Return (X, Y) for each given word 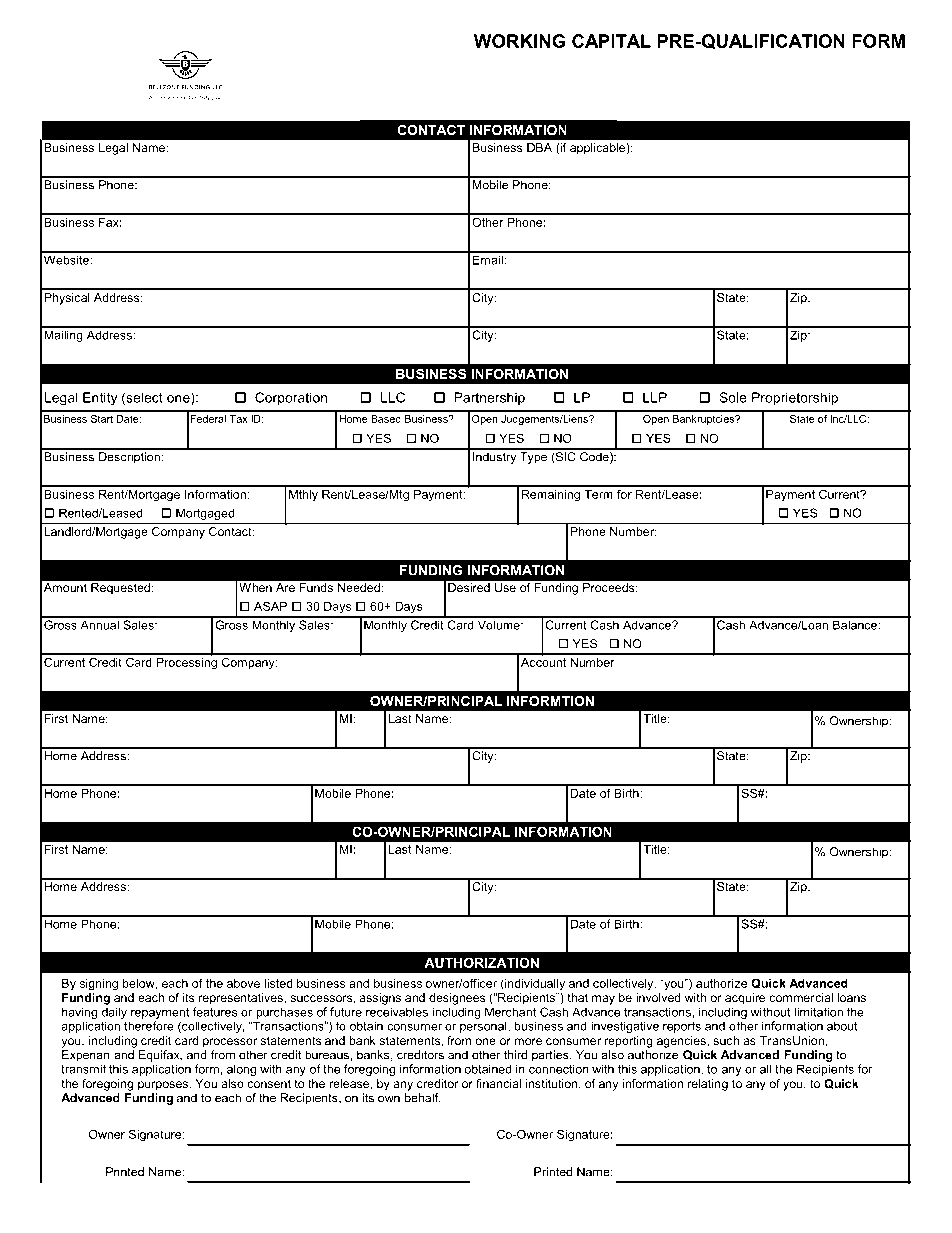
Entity (100, 398)
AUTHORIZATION (481, 962)
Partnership (489, 398)
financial (498, 1083)
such (726, 1040)
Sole (733, 397)
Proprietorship (795, 399)
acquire (745, 999)
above (243, 983)
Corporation (291, 398)
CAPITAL (611, 41)
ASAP (270, 606)
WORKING (519, 41)
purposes (164, 1086)
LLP (655, 397)
